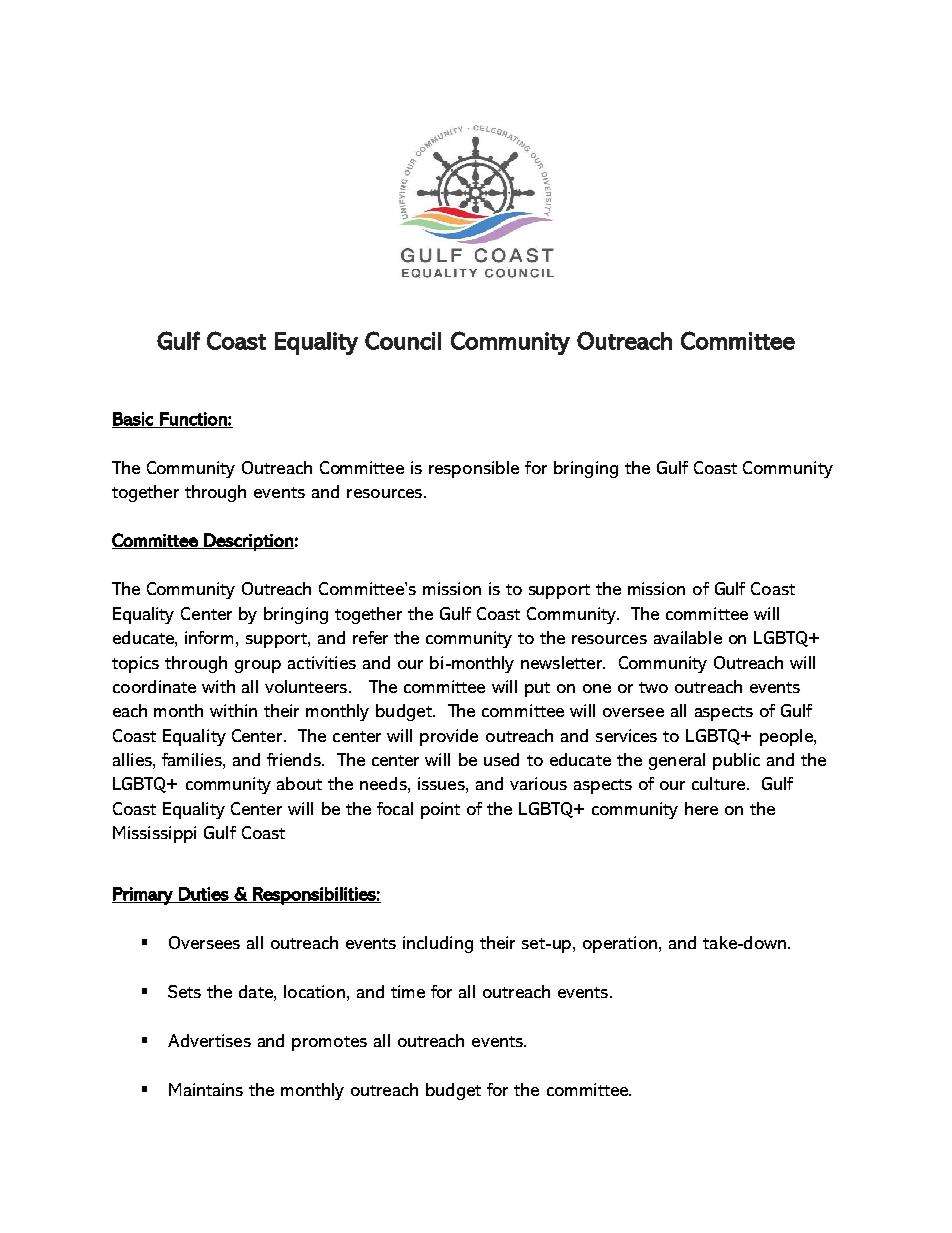  What do you see at coordinates (403, 340) in the page?
I see `Council` at bounding box center [403, 340].
